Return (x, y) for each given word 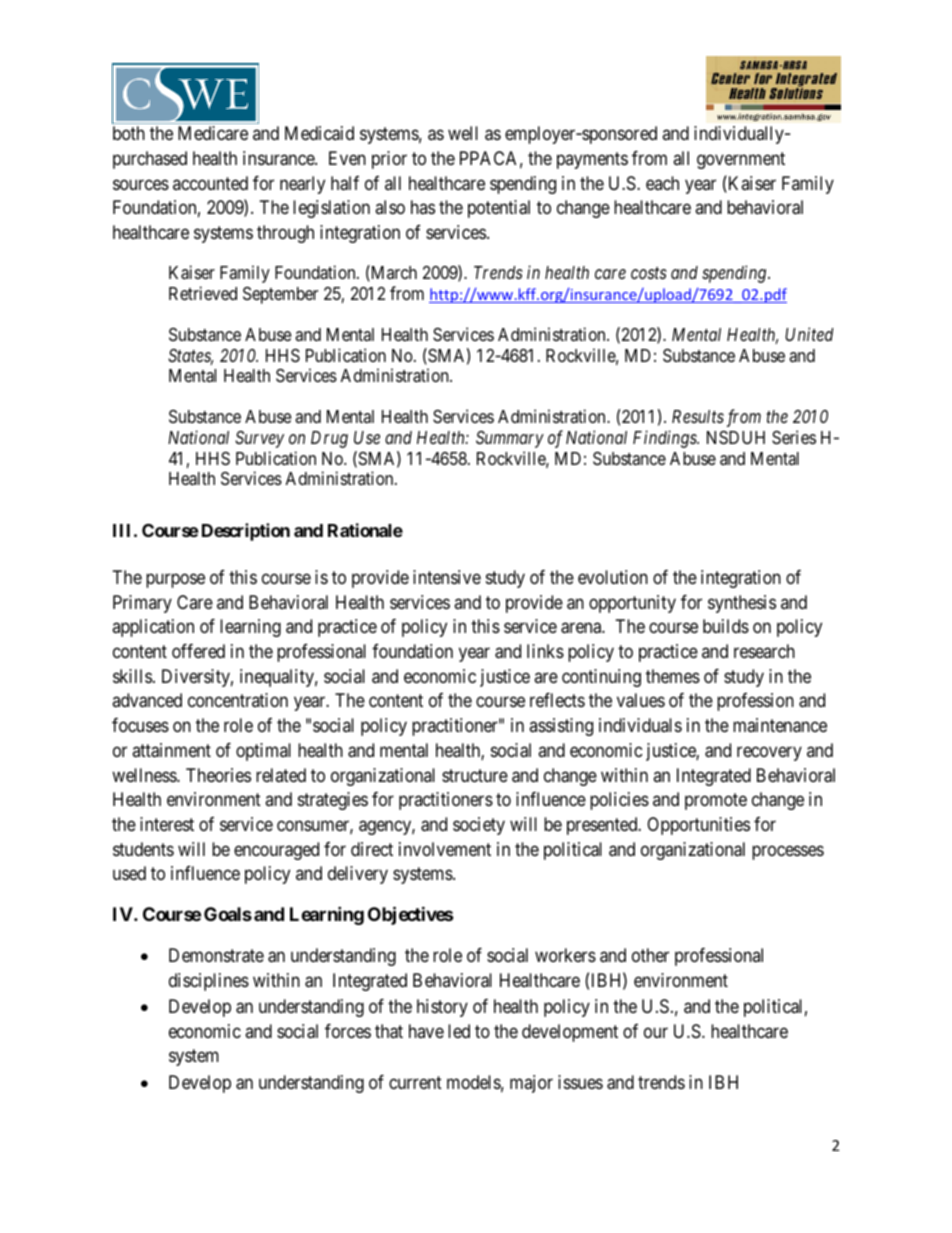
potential (499, 209)
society (479, 826)
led (459, 1031)
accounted (210, 183)
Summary (510, 439)
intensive (447, 577)
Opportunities (698, 826)
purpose (175, 580)
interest (167, 824)
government (741, 160)
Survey (259, 439)
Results (698, 416)
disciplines (209, 982)
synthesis (742, 604)
